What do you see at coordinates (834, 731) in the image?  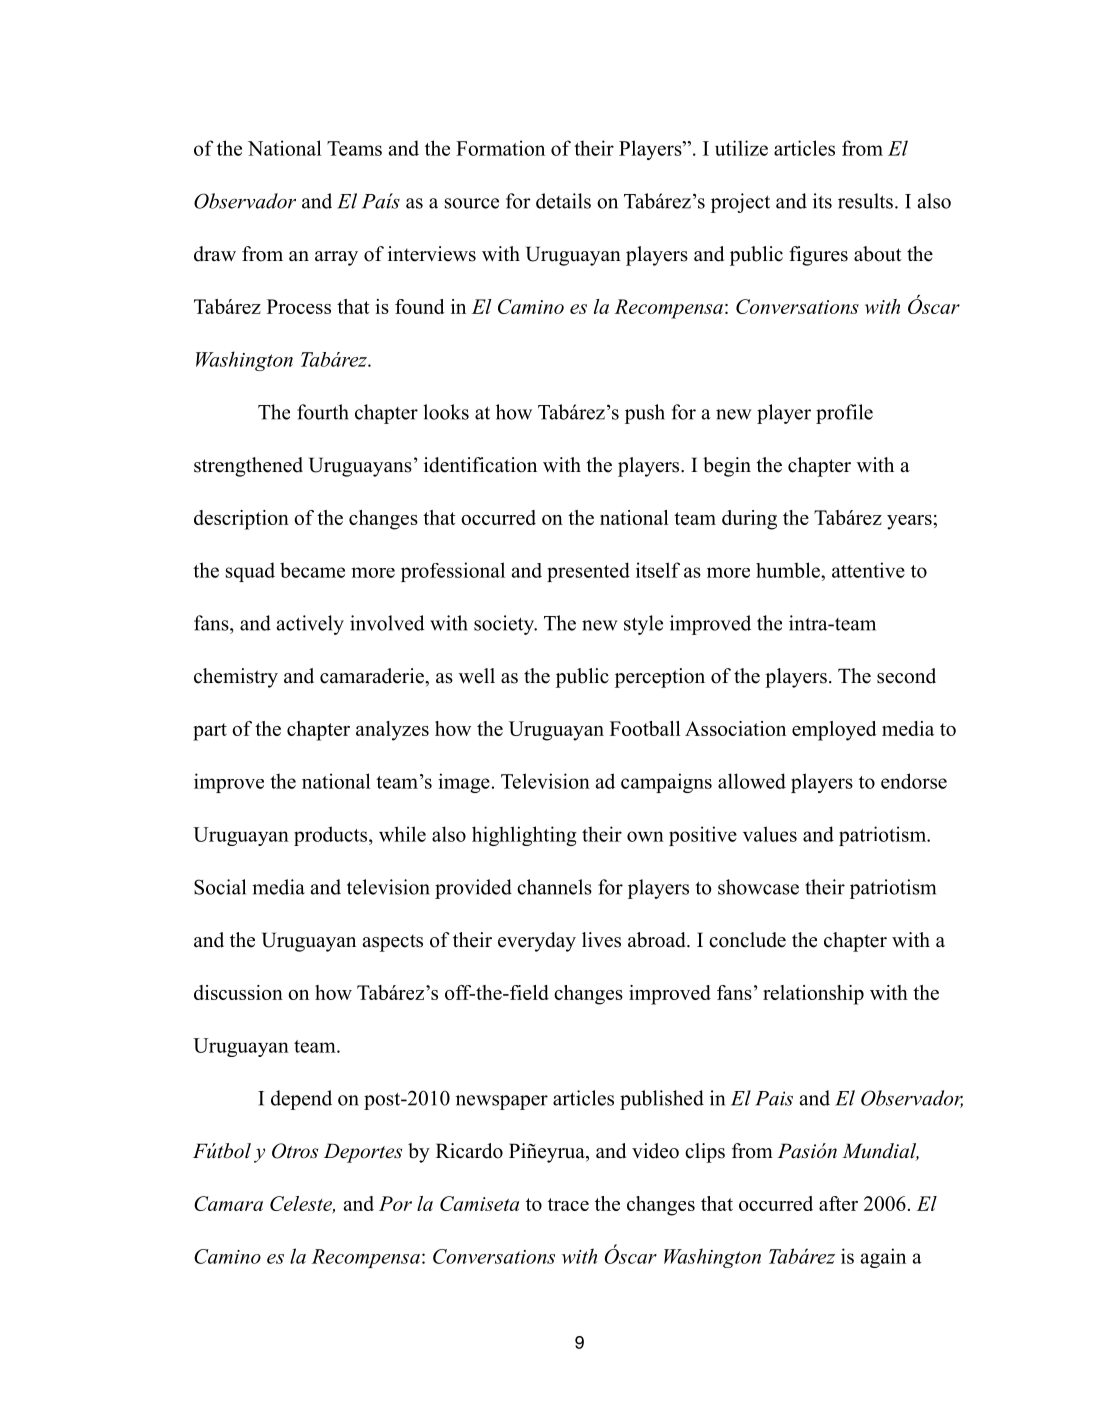 I see `employed` at bounding box center [834, 731].
